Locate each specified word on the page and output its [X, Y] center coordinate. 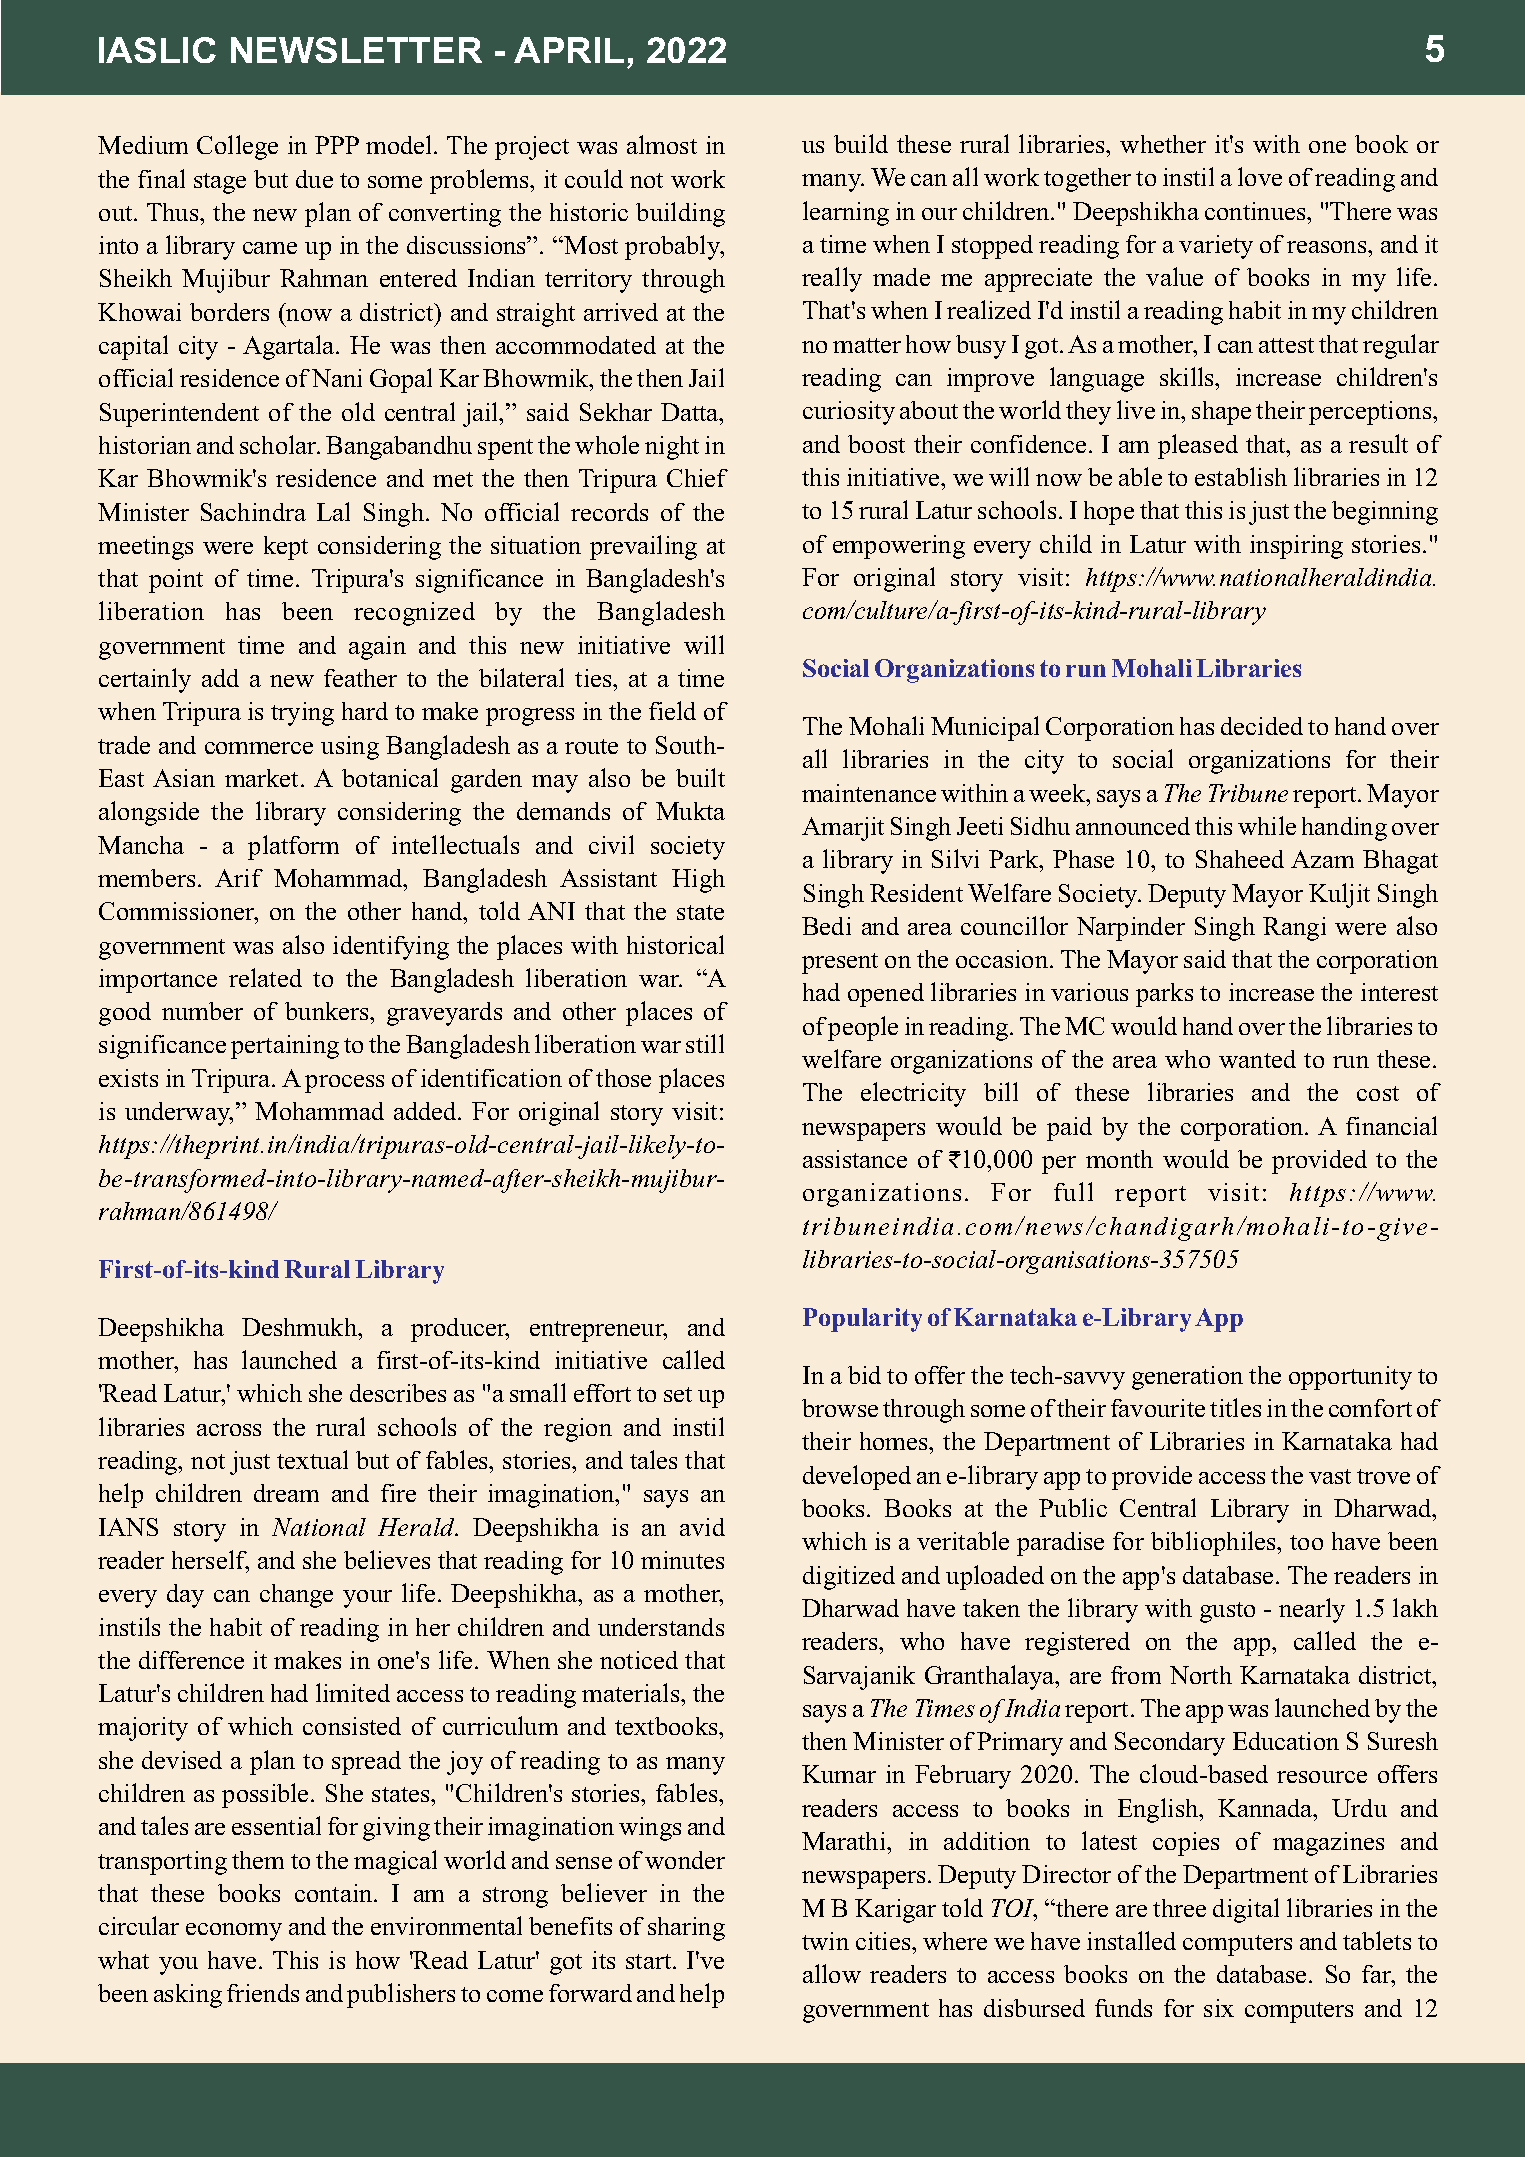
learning [846, 213]
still [705, 1043]
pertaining [285, 1047]
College [237, 147]
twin [825, 1941]
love [1260, 176]
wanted [1257, 1059]
